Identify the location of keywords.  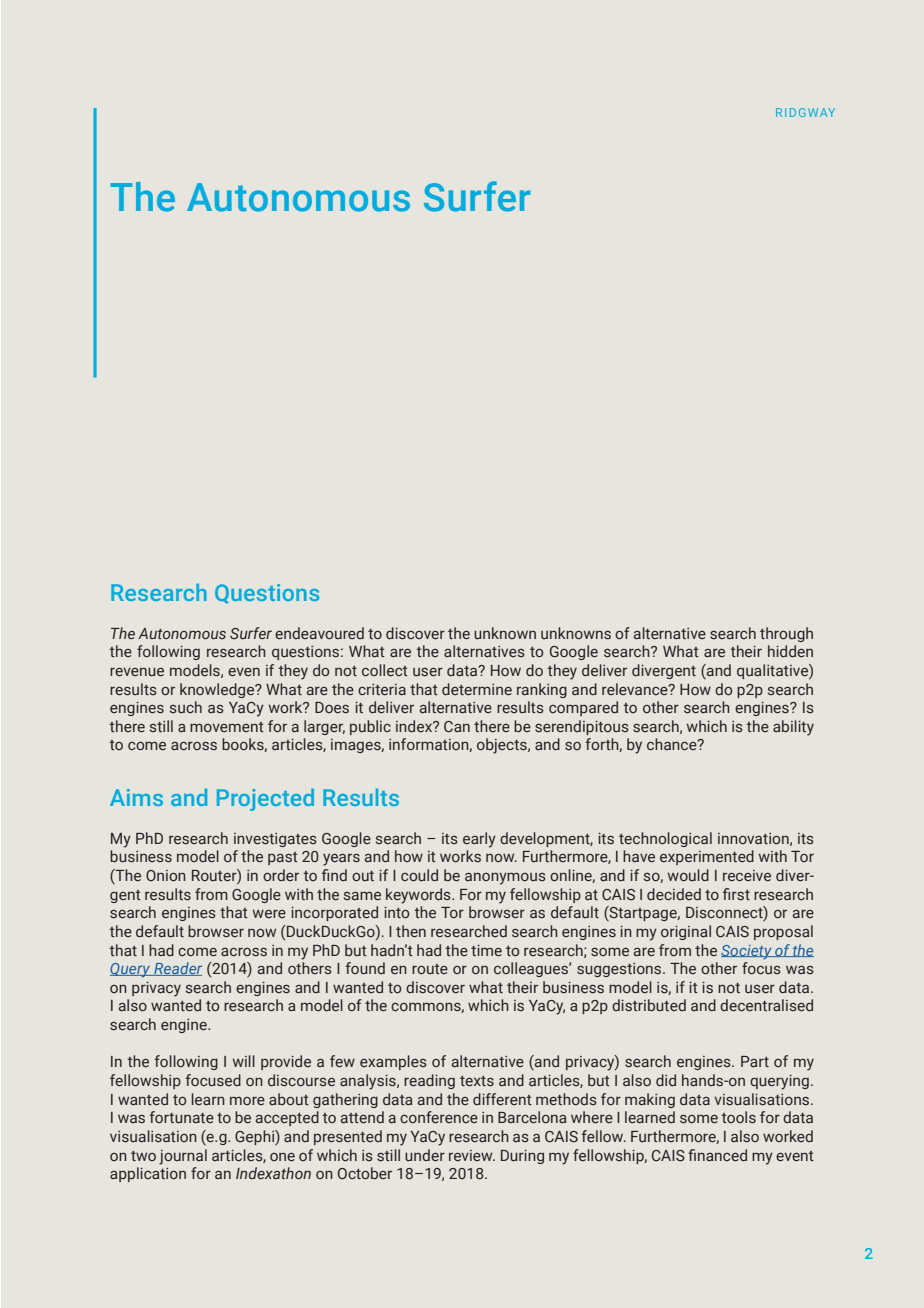
(419, 896).
